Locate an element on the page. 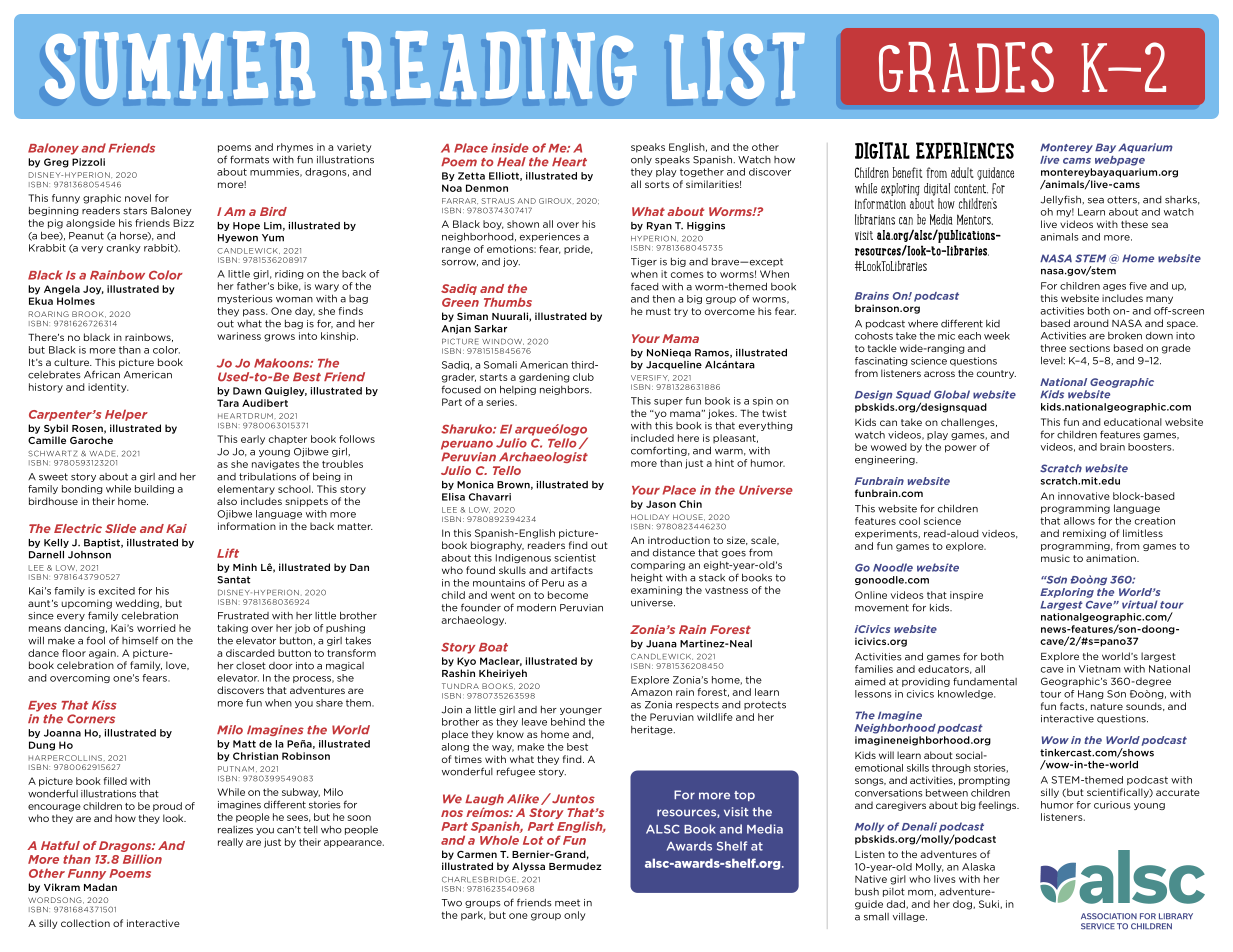 This image has width=1233, height=952. innovative is located at coordinates (1084, 496).
